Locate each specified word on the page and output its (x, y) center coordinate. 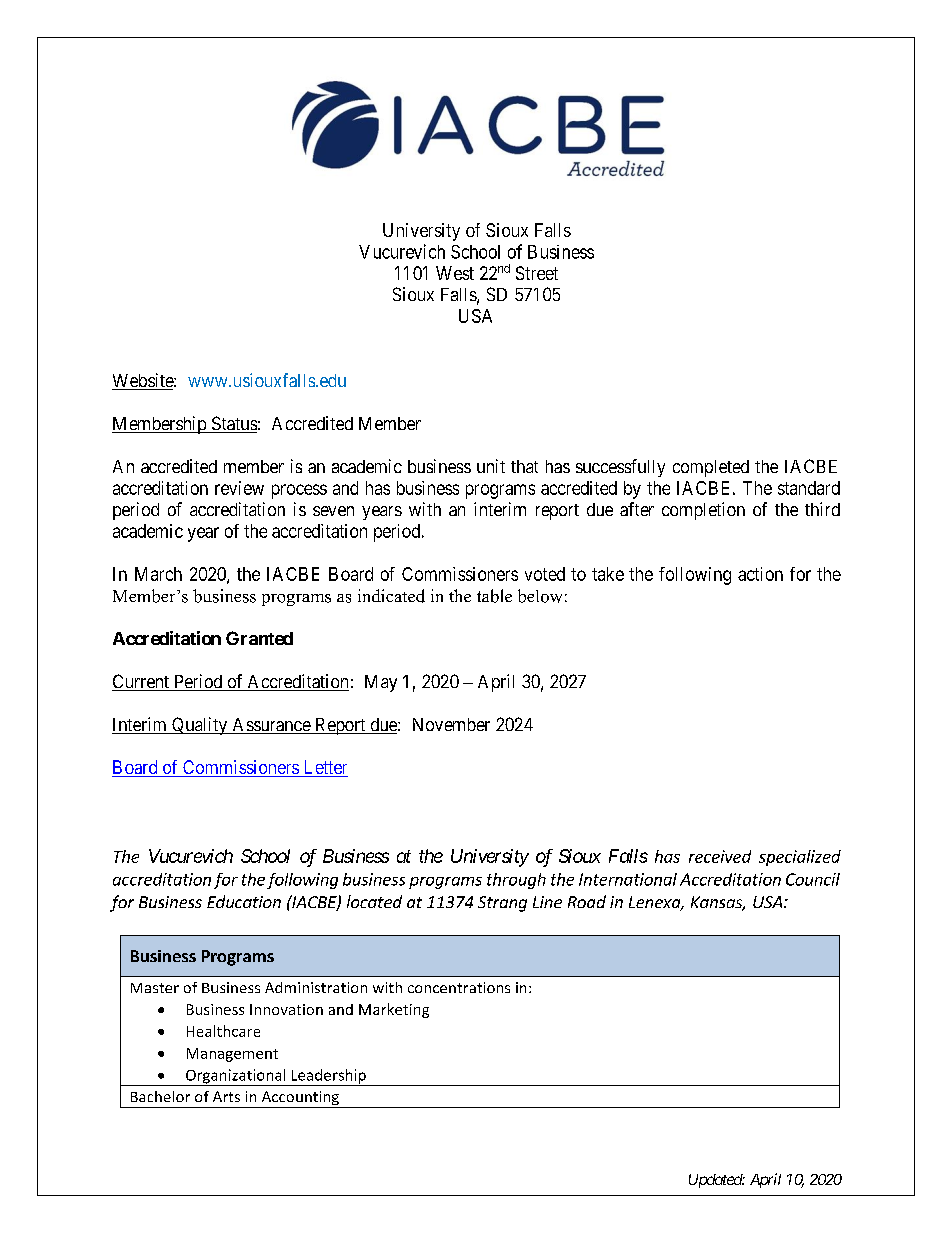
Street (537, 273)
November (451, 724)
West (455, 273)
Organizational (236, 1077)
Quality (200, 726)
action (760, 574)
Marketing (394, 1010)
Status (233, 424)
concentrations (459, 987)
